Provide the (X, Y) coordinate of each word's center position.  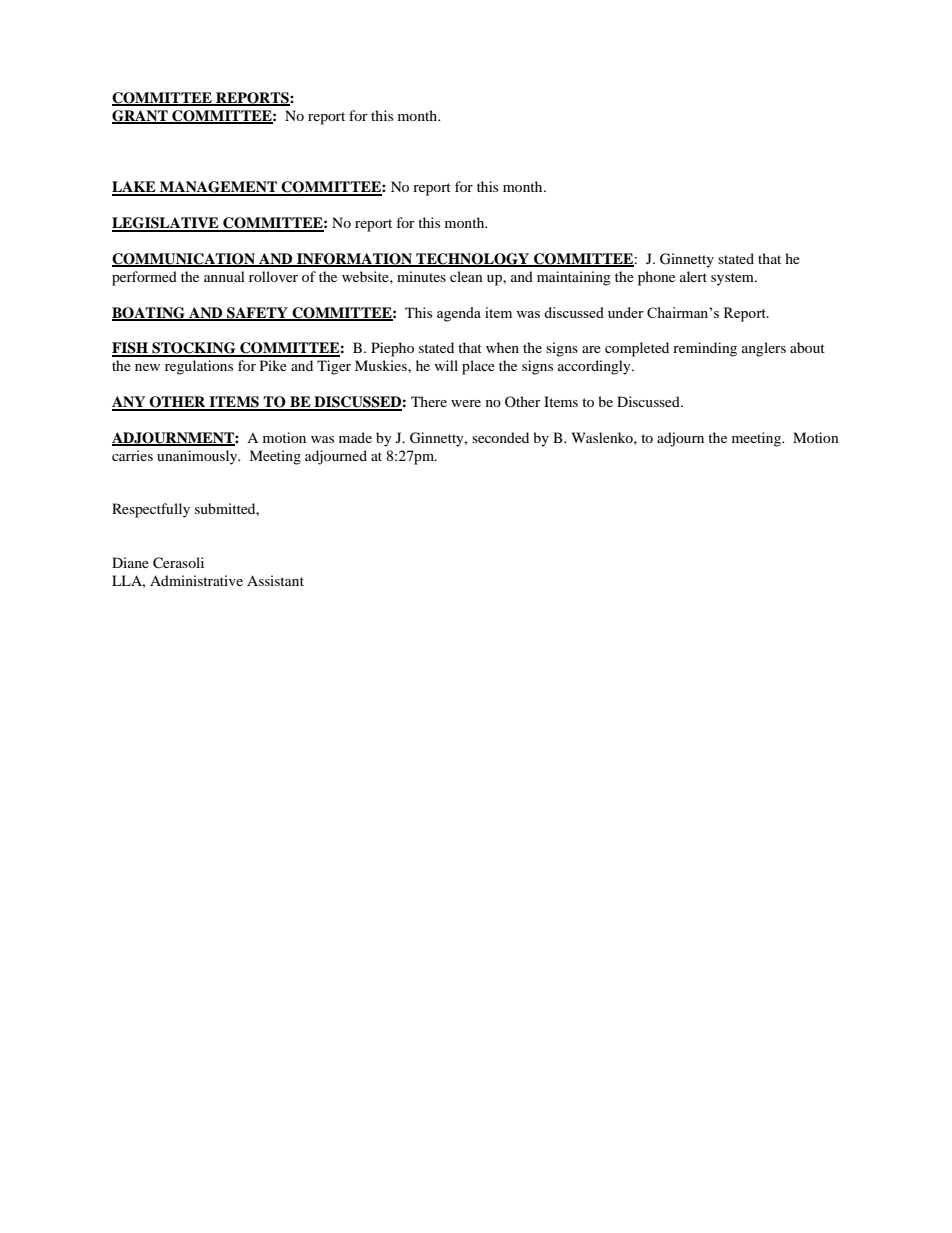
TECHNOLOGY (473, 260)
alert (693, 276)
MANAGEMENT (218, 188)
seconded (500, 437)
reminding (705, 349)
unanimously (198, 457)
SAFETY (257, 313)
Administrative (196, 580)
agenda (459, 314)
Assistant (275, 580)
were (466, 403)
